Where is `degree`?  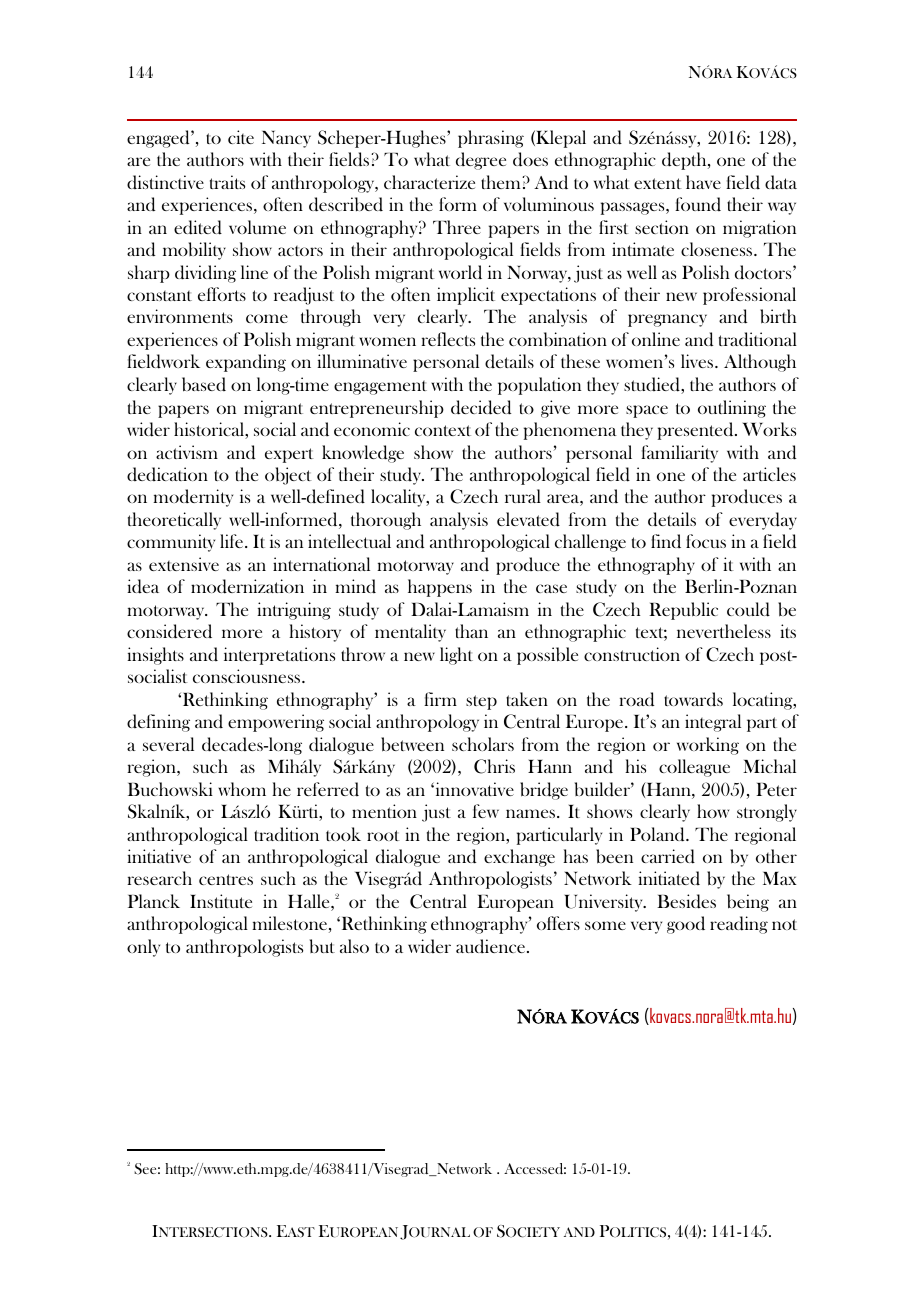
degree is located at coordinates (481, 161).
